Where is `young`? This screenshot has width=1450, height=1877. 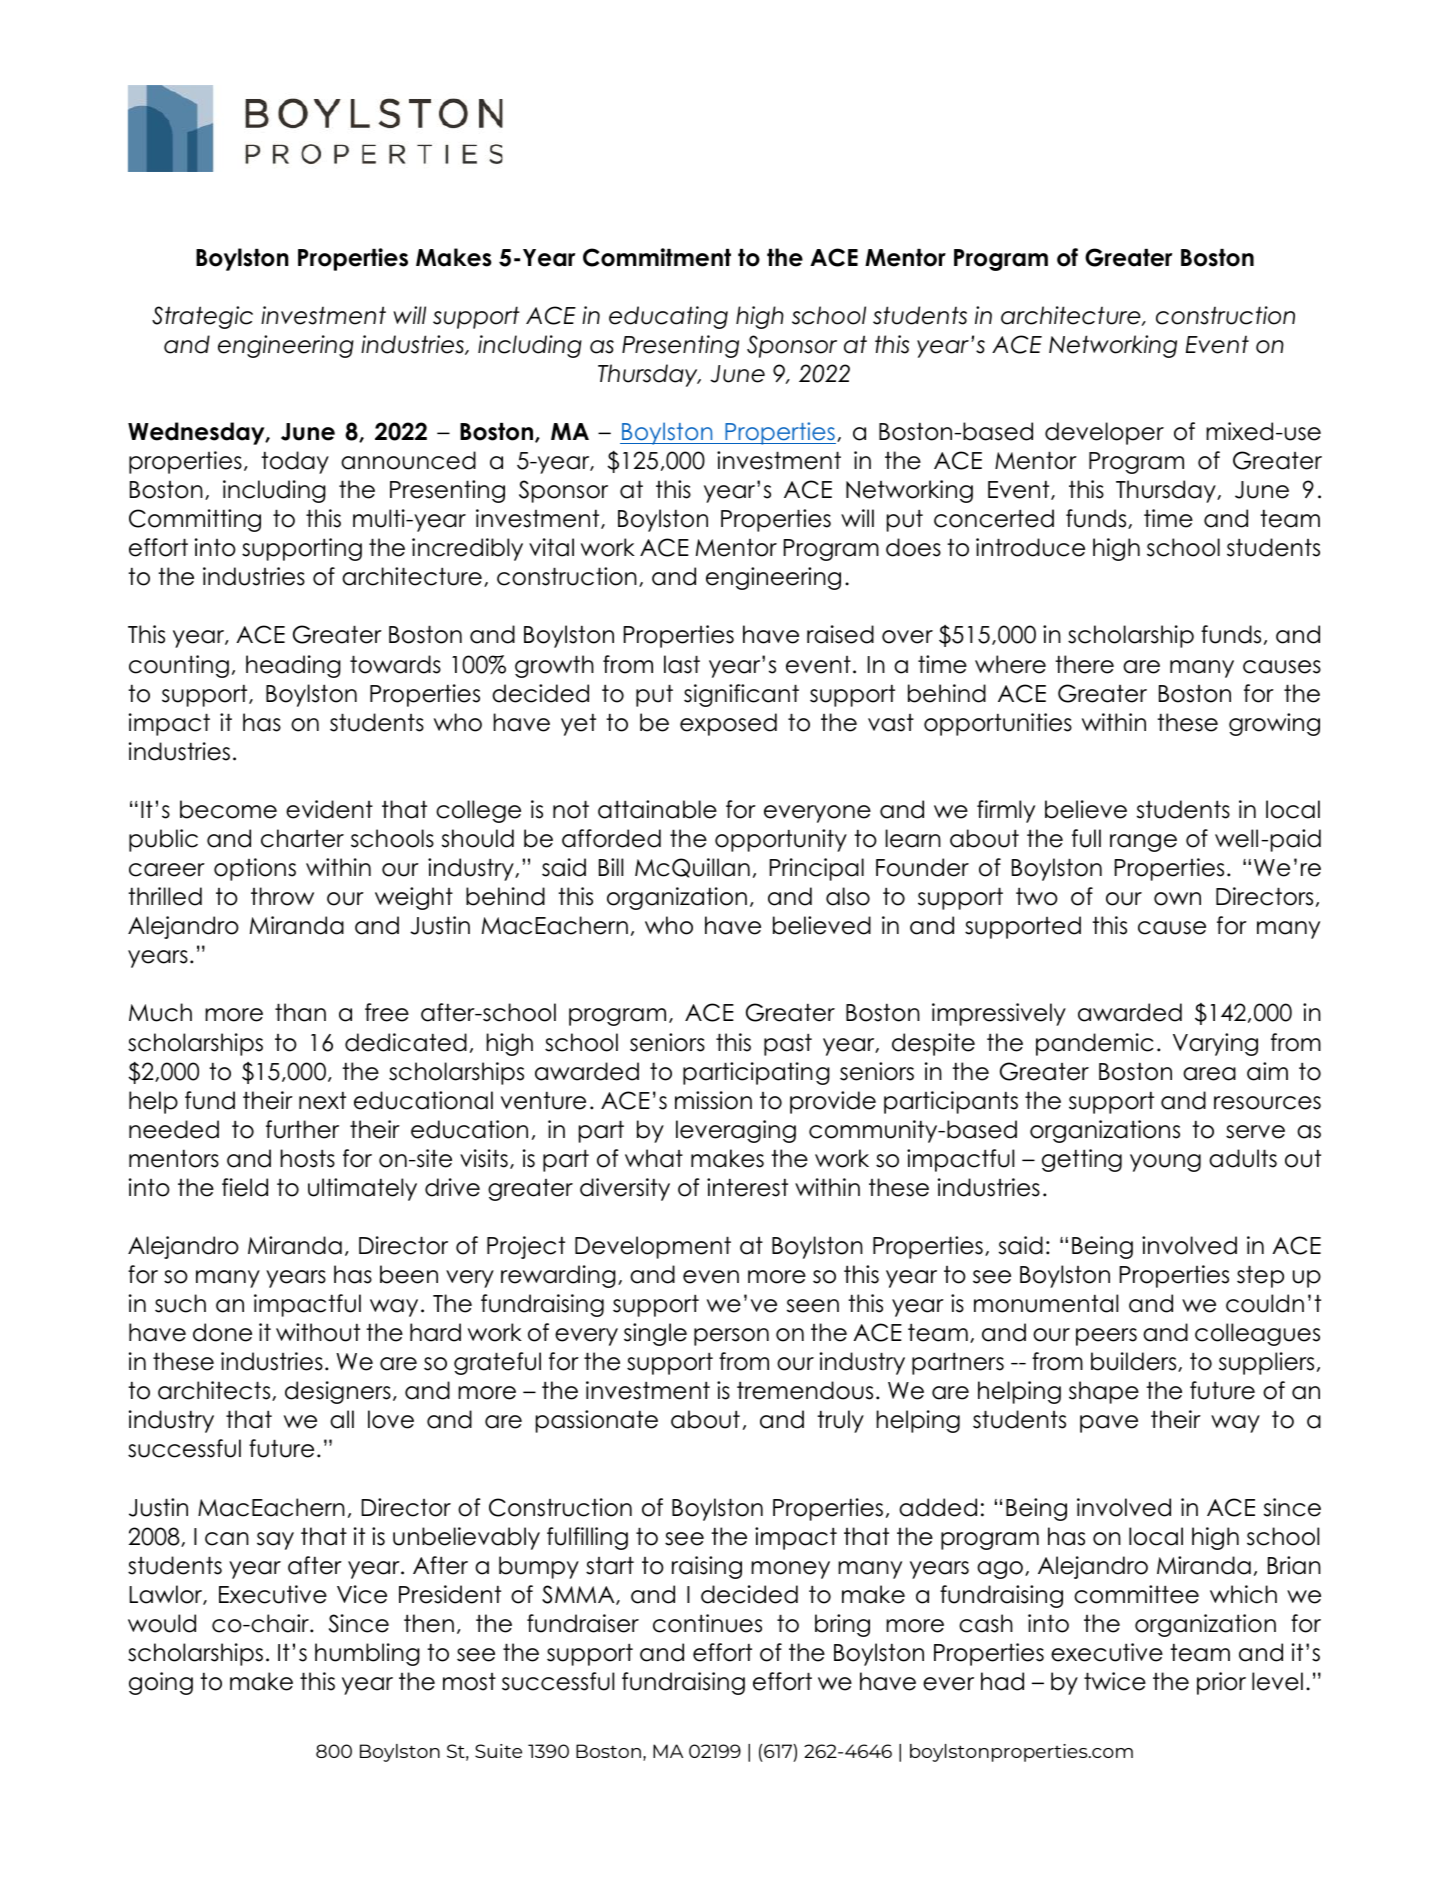 young is located at coordinates (1165, 1163).
